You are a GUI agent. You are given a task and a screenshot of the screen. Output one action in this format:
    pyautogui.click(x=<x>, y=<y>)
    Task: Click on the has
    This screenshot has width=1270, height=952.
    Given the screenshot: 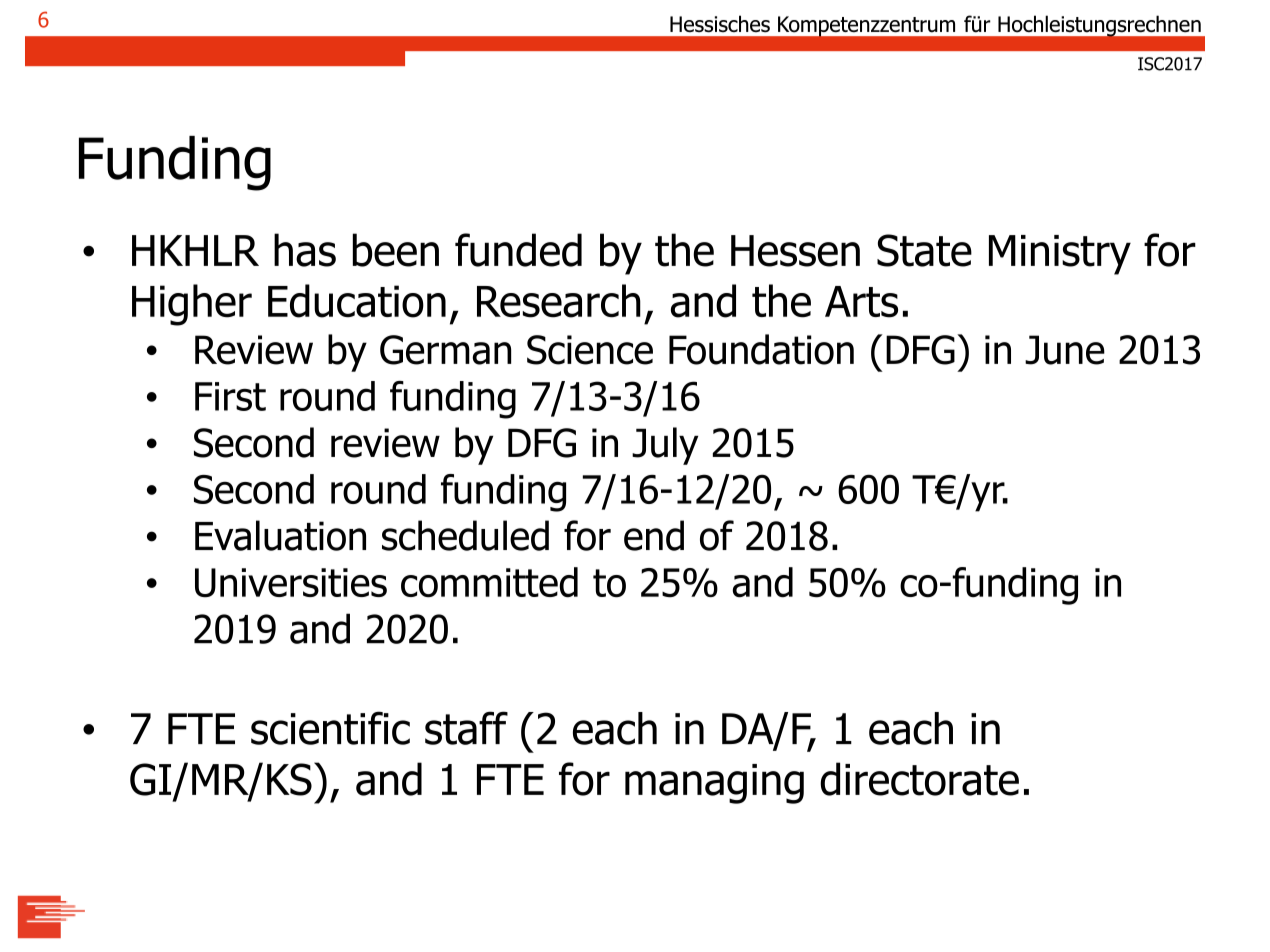 What is the action you would take?
    pyautogui.click(x=305, y=250)
